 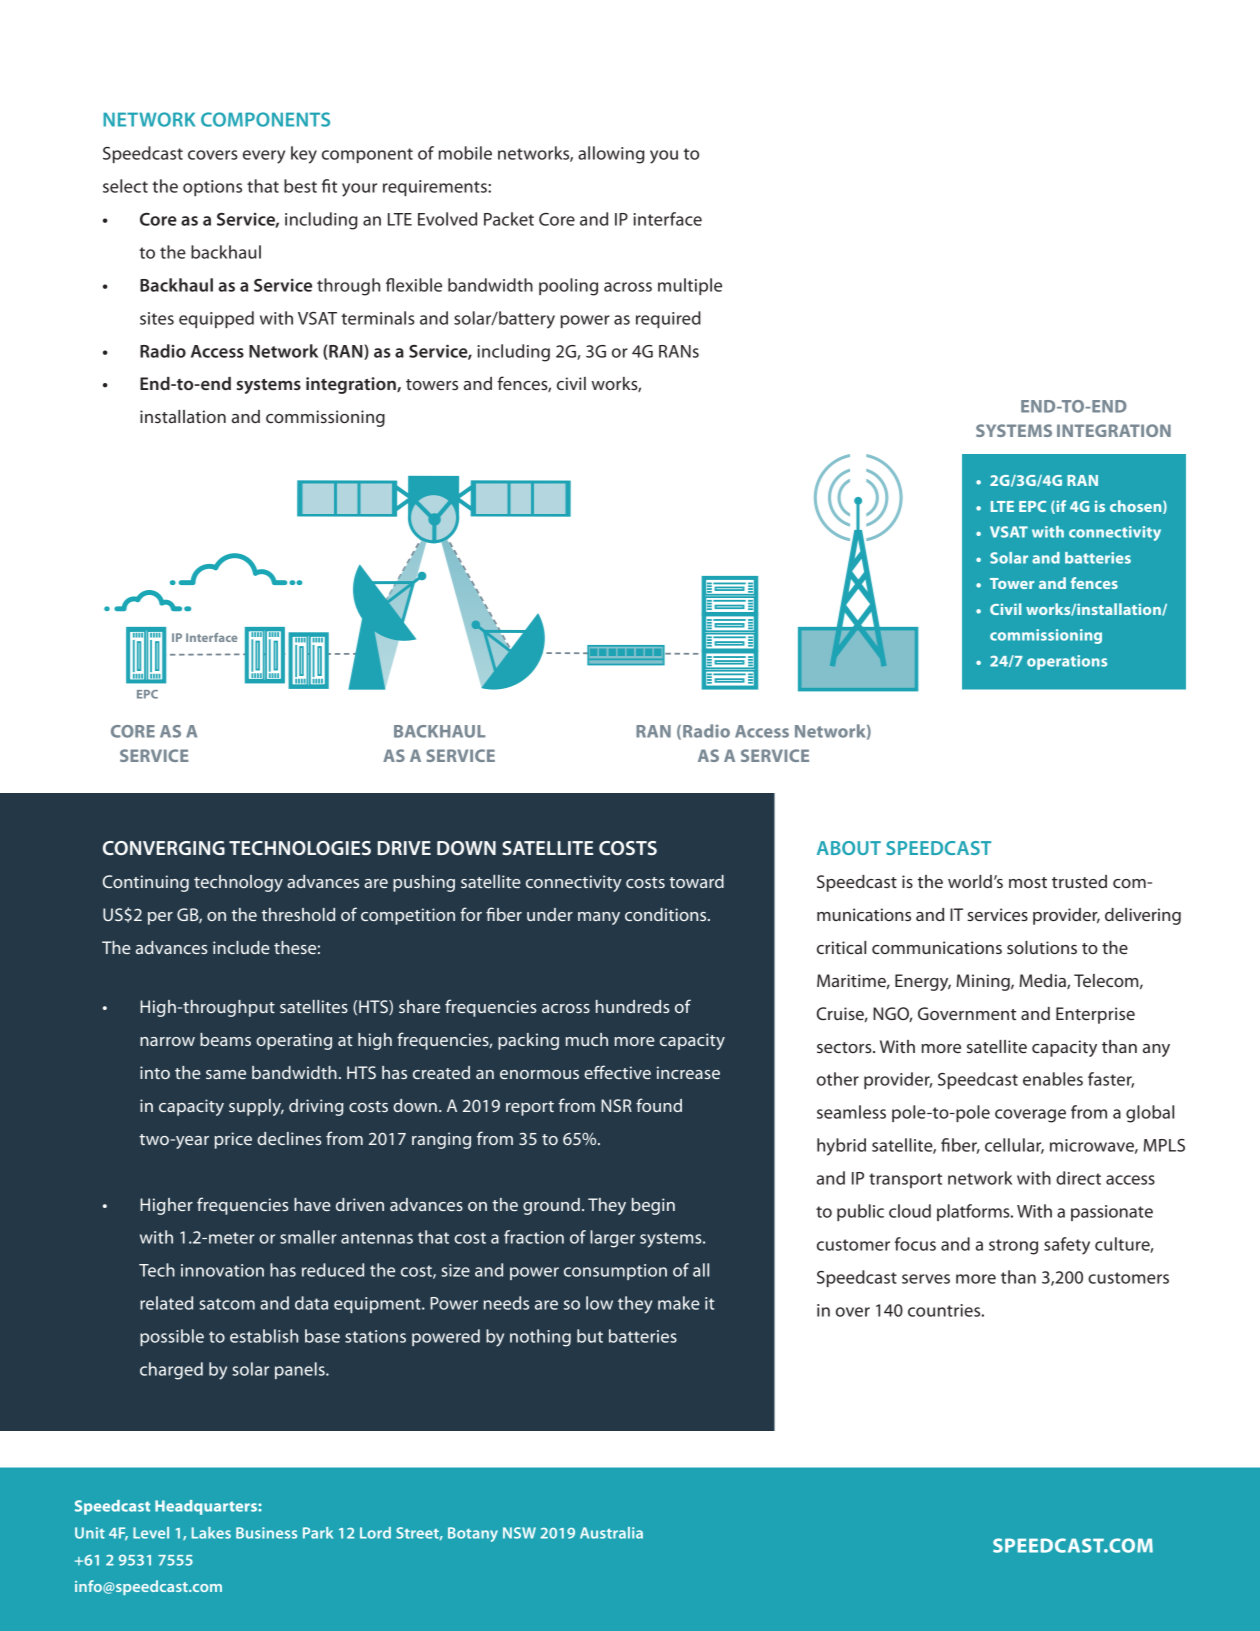 I want to click on operations, so click(x=1067, y=662).
